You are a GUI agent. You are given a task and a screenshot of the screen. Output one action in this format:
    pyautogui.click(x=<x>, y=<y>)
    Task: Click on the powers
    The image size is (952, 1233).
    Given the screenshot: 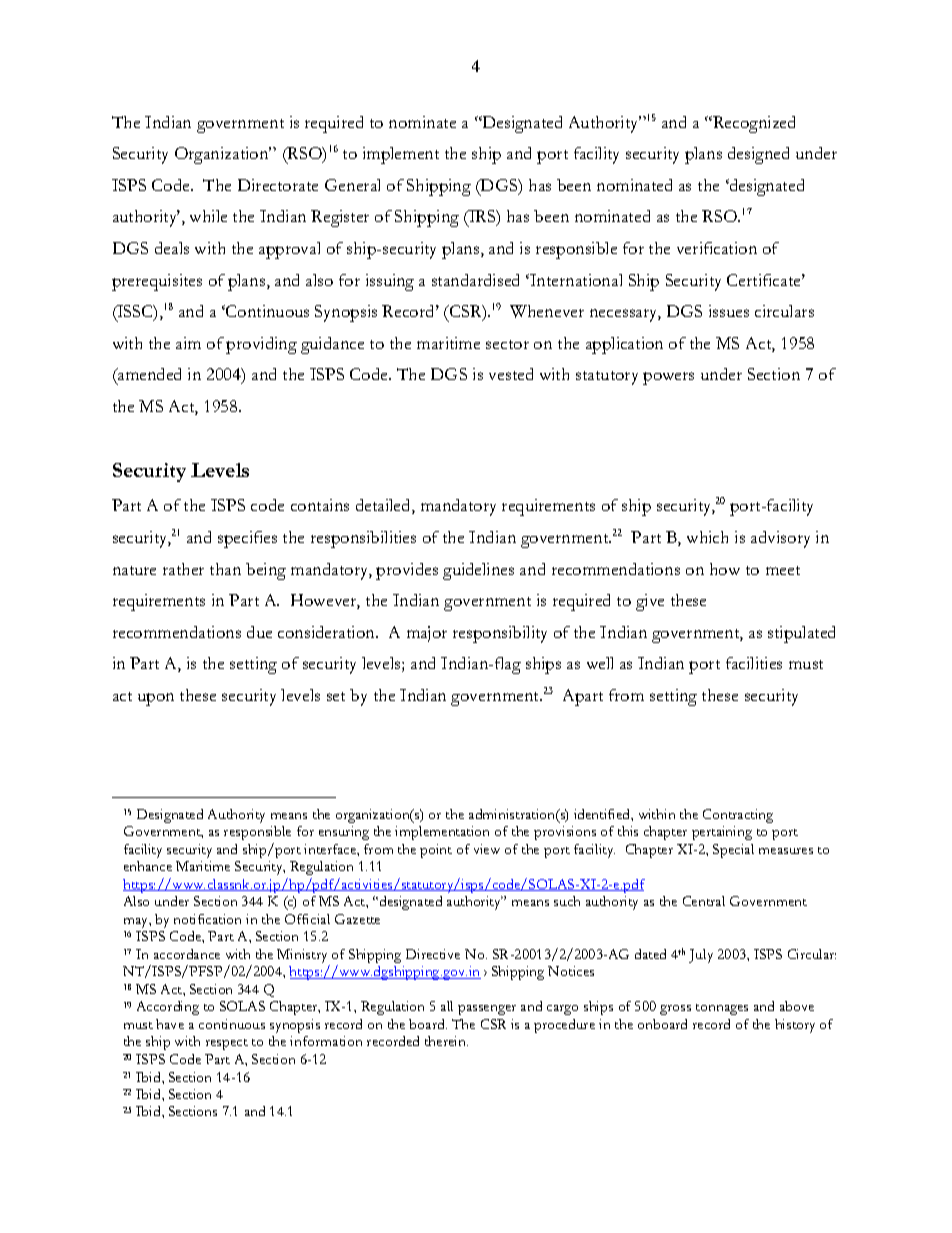 What is the action you would take?
    pyautogui.click(x=668, y=378)
